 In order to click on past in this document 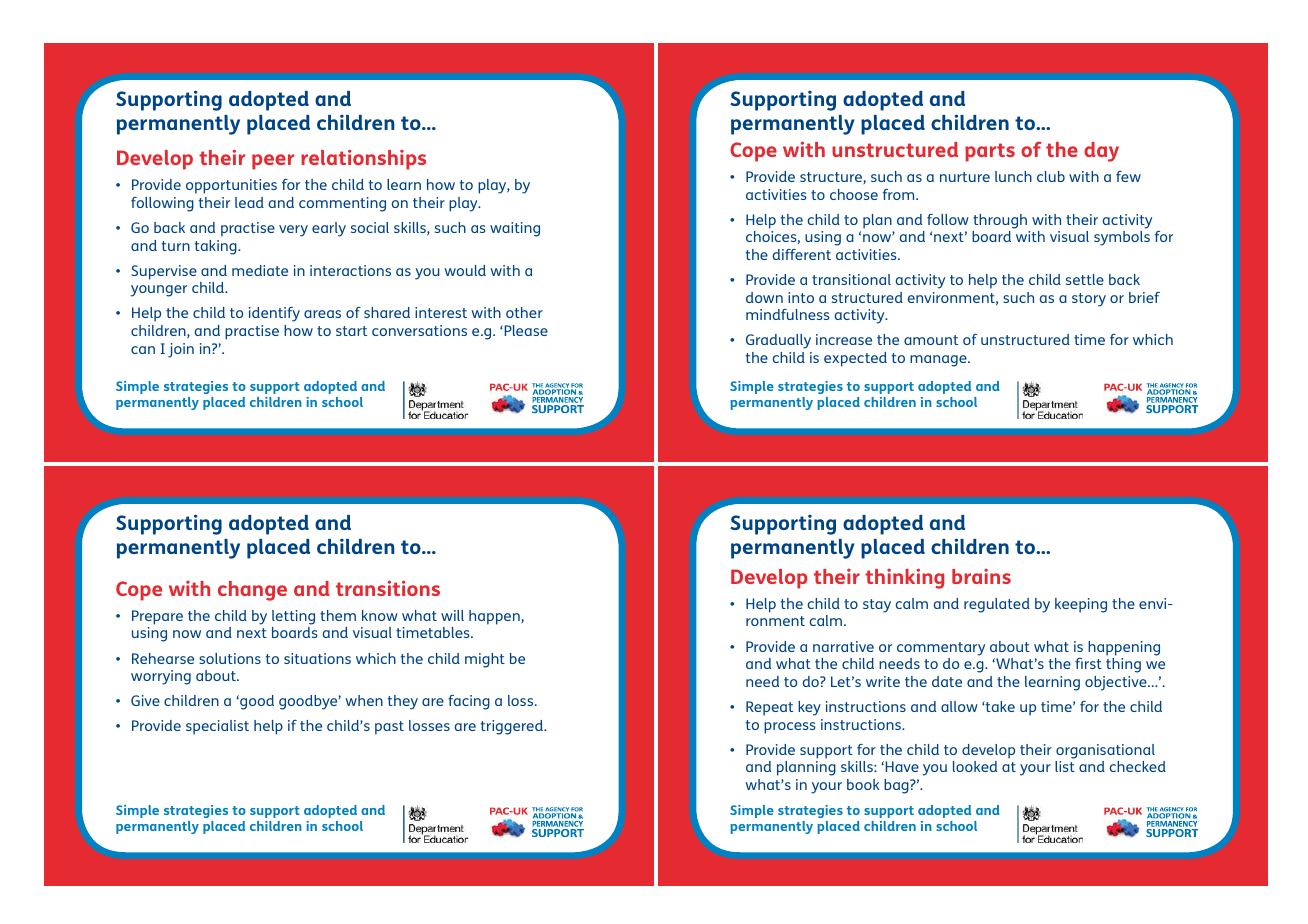, I will do `click(389, 728)`.
